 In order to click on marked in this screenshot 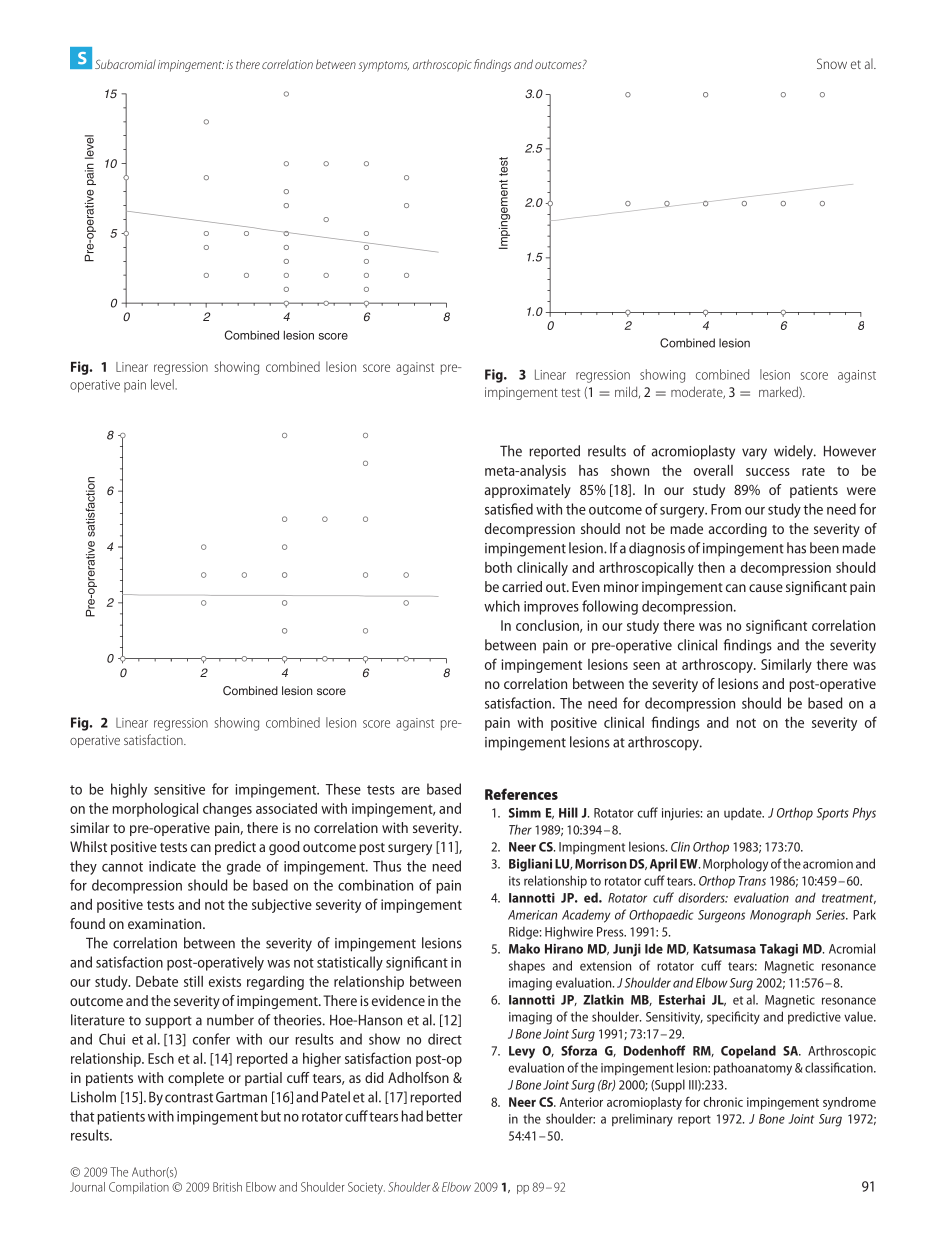, I will do `click(779, 392)`.
